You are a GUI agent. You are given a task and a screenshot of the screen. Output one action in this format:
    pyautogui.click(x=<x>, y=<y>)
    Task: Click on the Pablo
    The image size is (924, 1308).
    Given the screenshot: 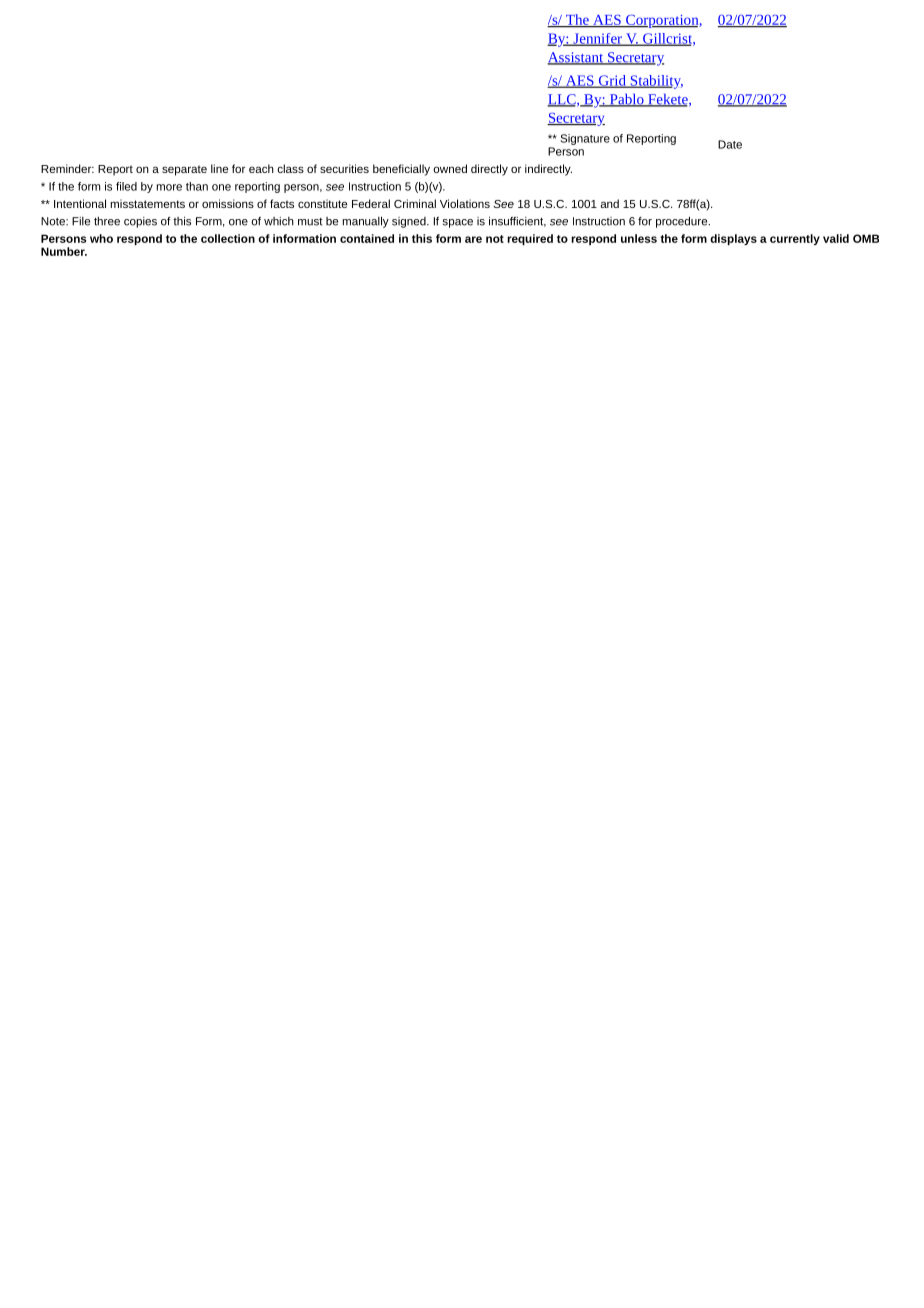 What is the action you would take?
    pyautogui.click(x=626, y=100)
